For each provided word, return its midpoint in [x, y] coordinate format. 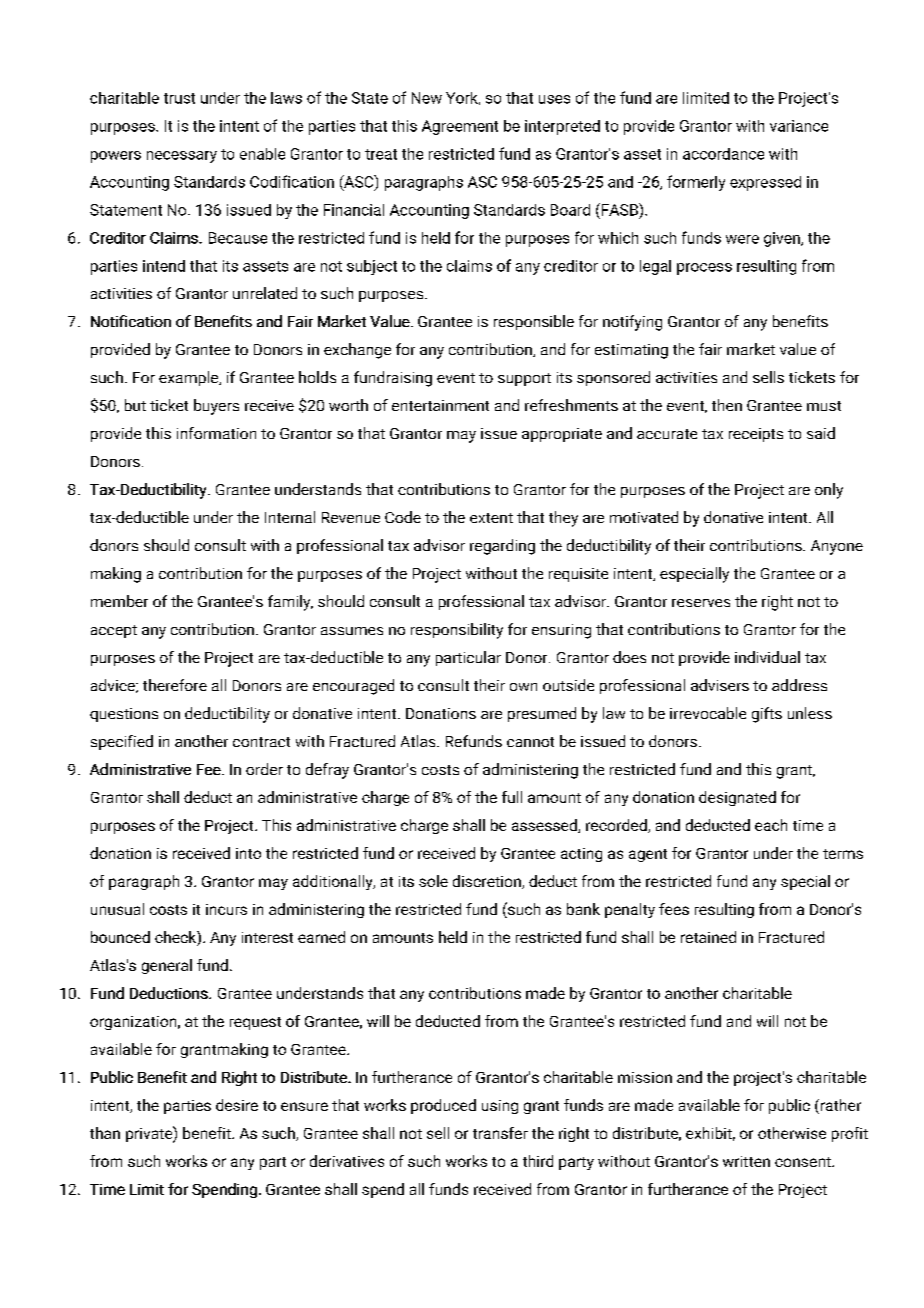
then [727, 405]
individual [767, 657]
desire [237, 1105]
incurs [226, 909]
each [771, 825]
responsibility [457, 631]
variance [799, 126]
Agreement [460, 127]
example [190, 378]
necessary [182, 157]
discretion [488, 882]
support [524, 379]
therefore [175, 685]
